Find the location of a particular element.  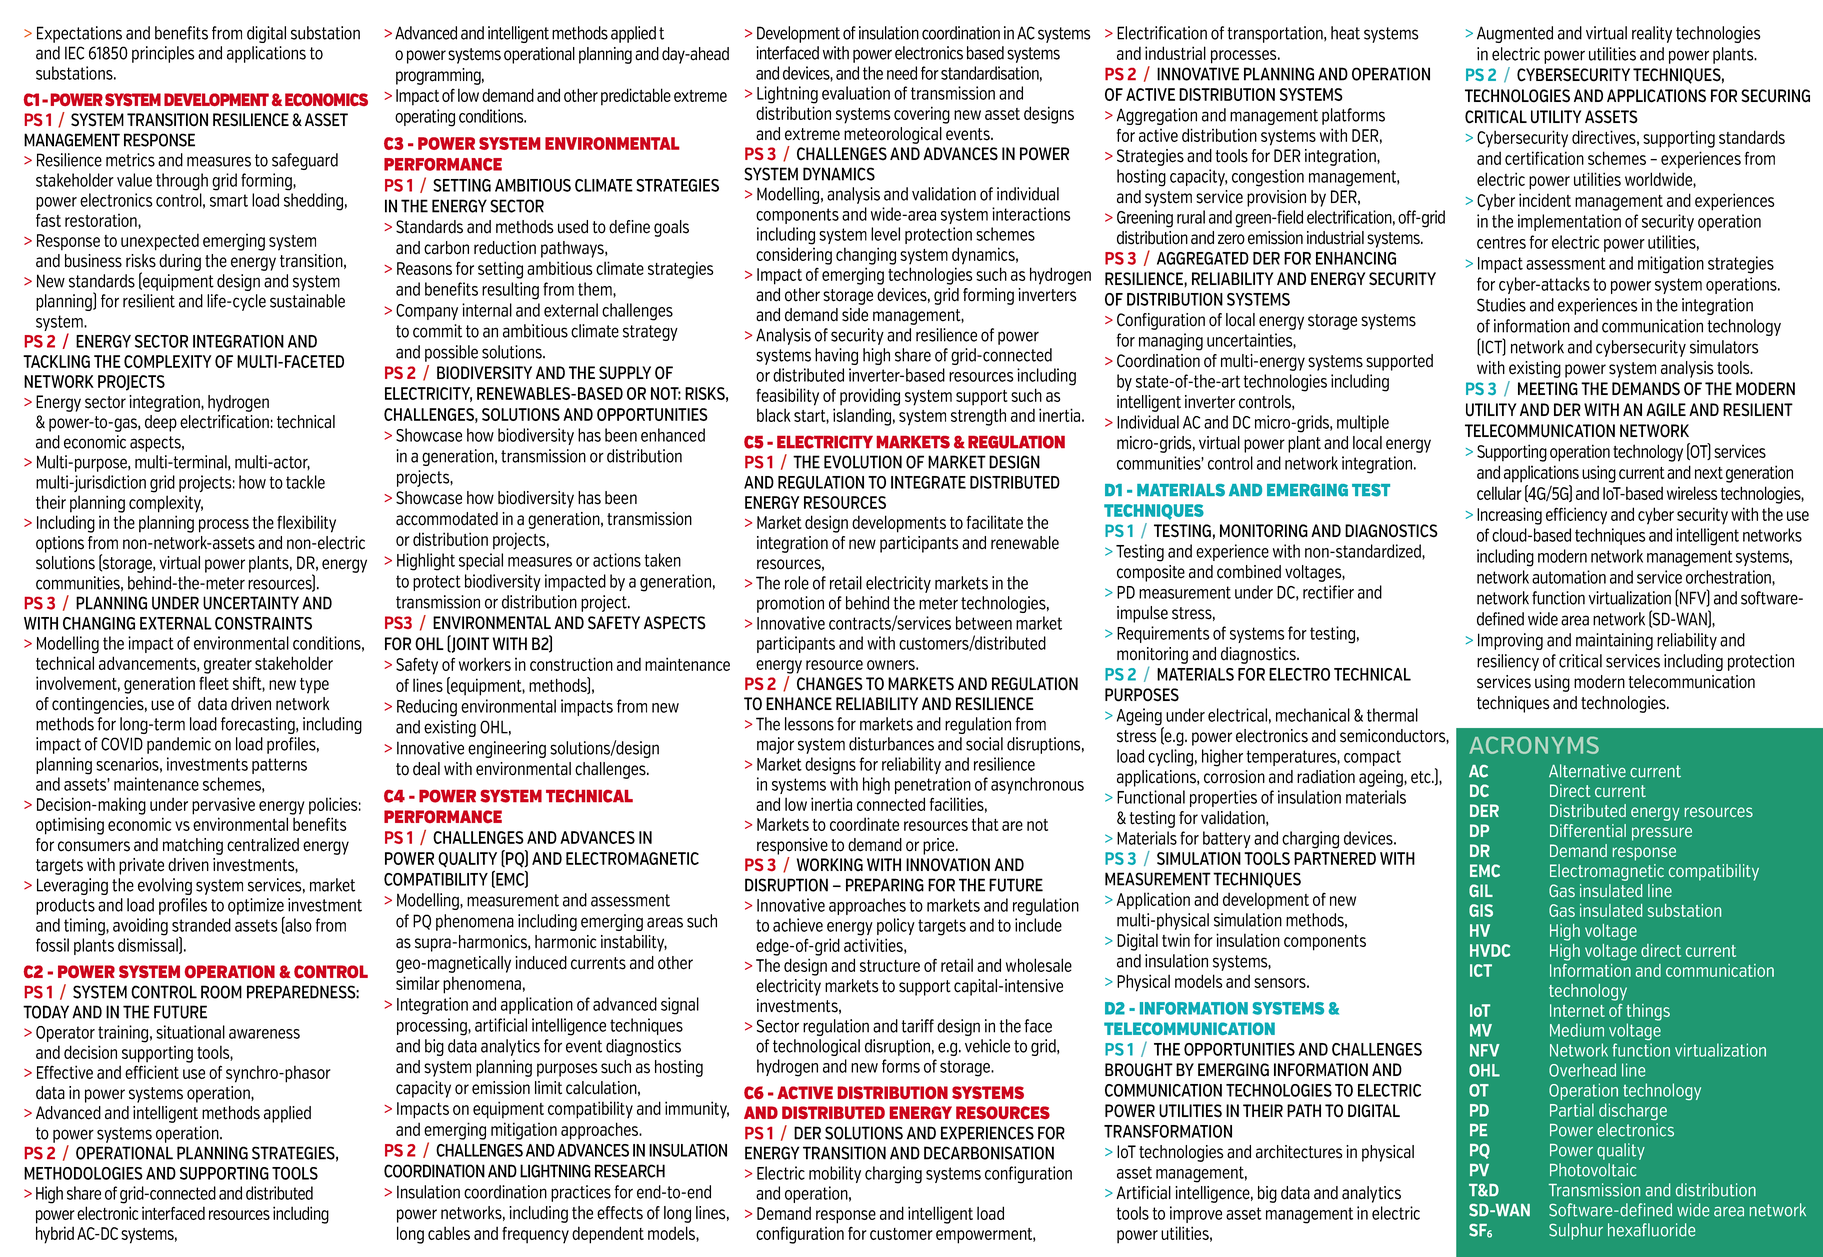

Differential is located at coordinates (1588, 830).
